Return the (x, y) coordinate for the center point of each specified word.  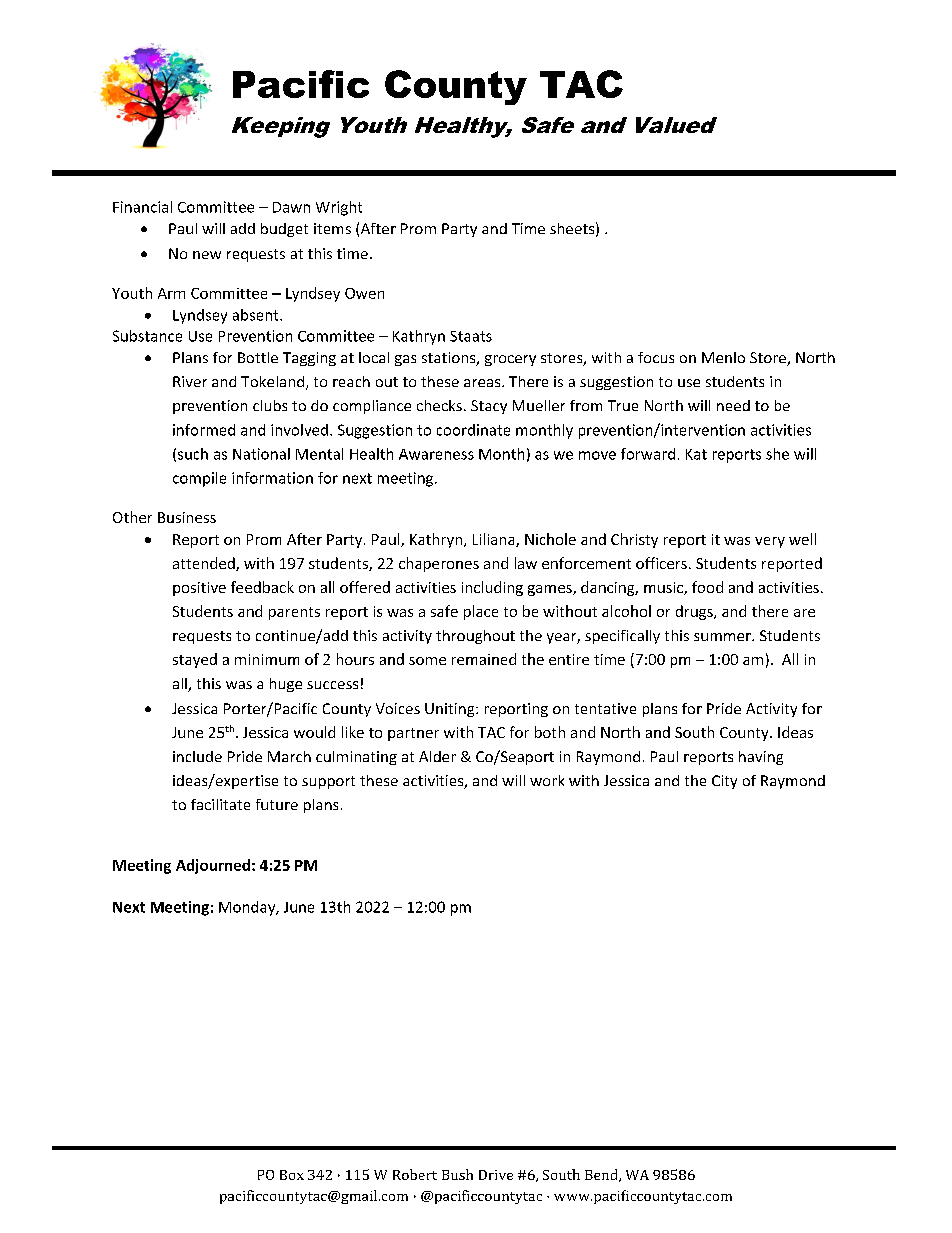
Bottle (258, 357)
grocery (510, 360)
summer (723, 637)
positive (199, 589)
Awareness (436, 454)
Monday (248, 908)
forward (648, 454)
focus (656, 357)
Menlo (723, 357)
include (197, 756)
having (761, 758)
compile (199, 479)
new (207, 255)
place (481, 612)
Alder (437, 756)
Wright (339, 208)
